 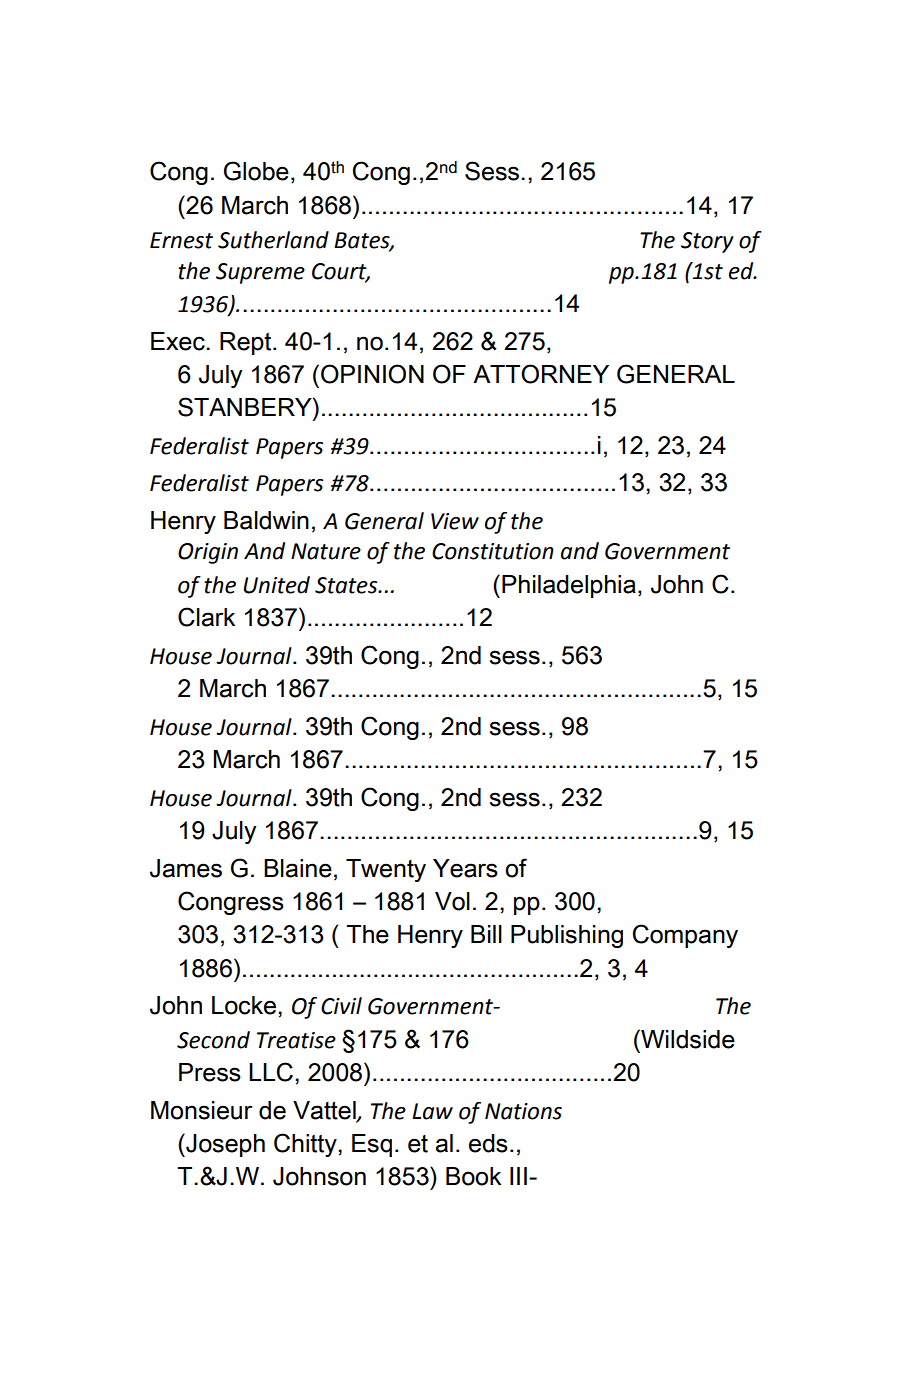 I want to click on Law, so click(x=432, y=1111).
